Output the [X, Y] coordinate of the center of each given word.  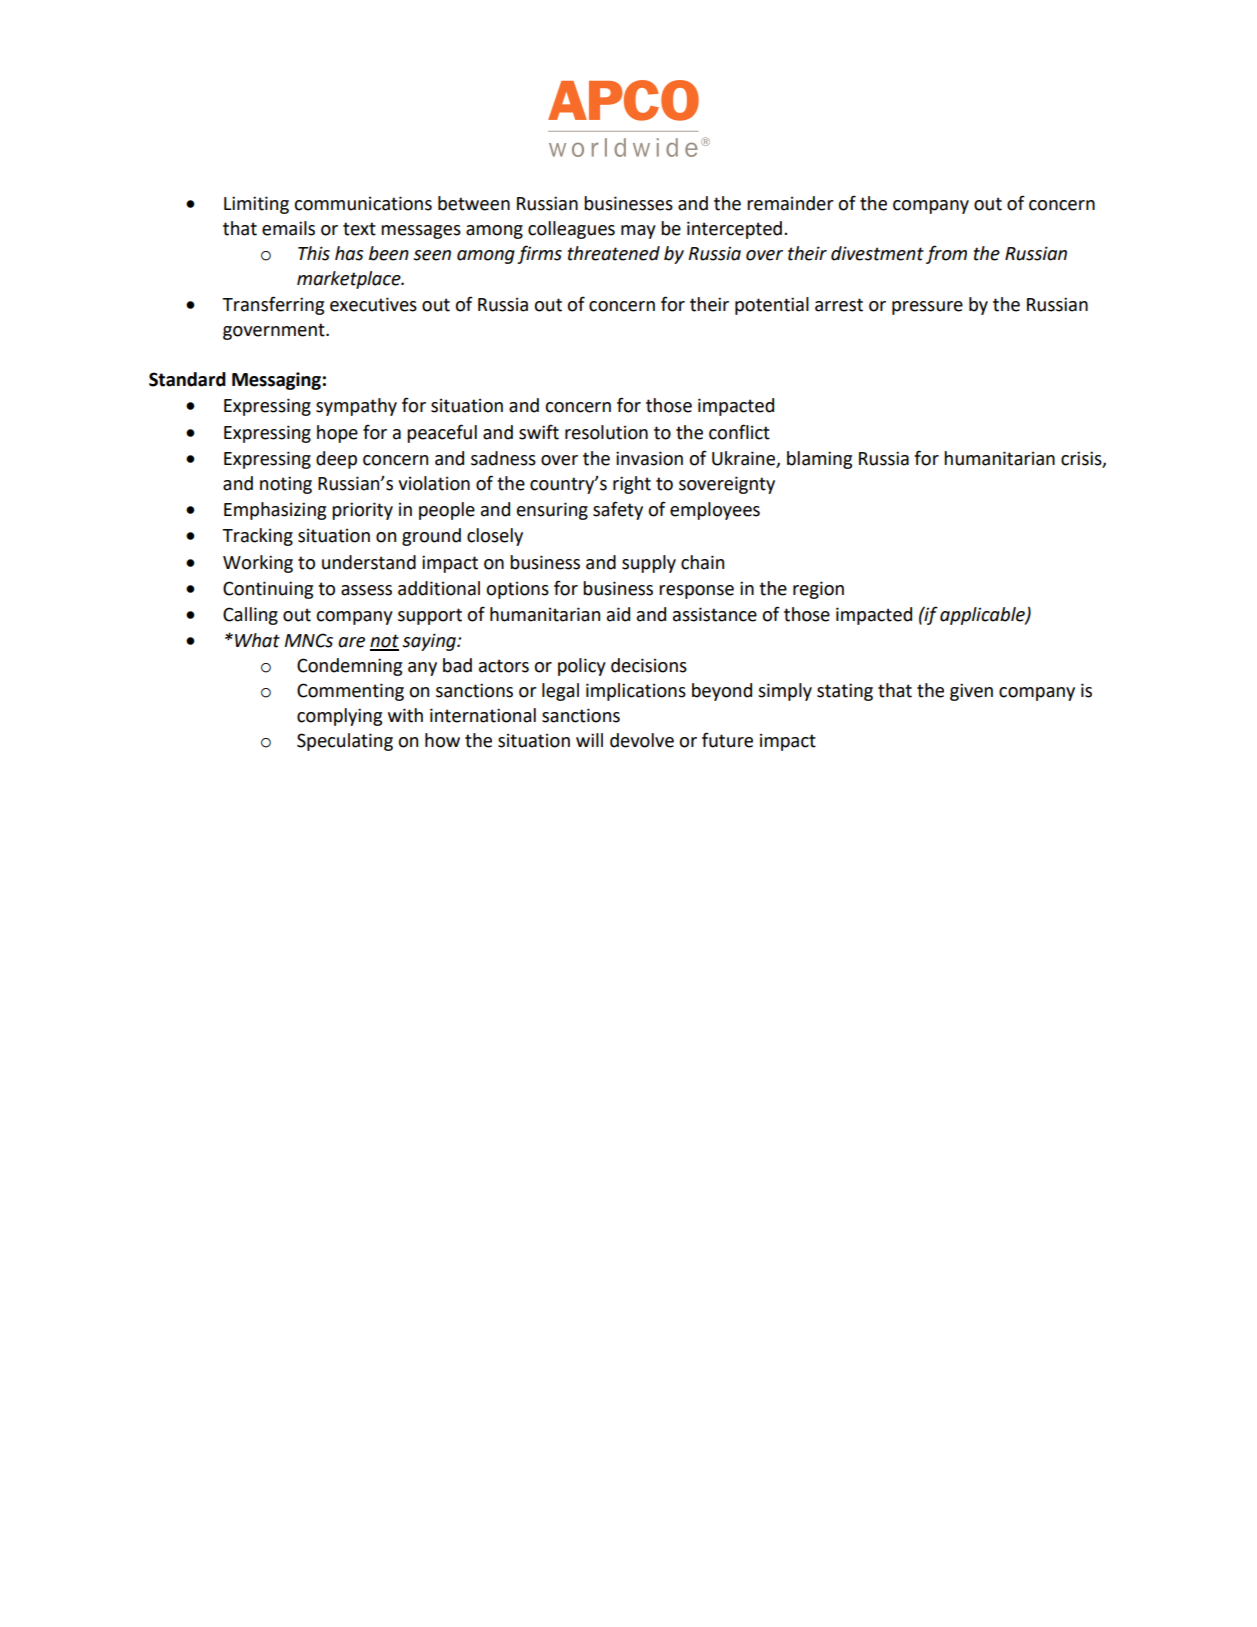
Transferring [273, 305]
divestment [877, 253]
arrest [839, 305]
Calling [250, 616]
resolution [606, 432]
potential [772, 306]
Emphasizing [275, 511]
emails [288, 228]
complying [339, 717]
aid [618, 614]
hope [337, 434]
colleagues [571, 230]
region [818, 590]
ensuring [552, 511]
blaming [819, 460]
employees [715, 511]
